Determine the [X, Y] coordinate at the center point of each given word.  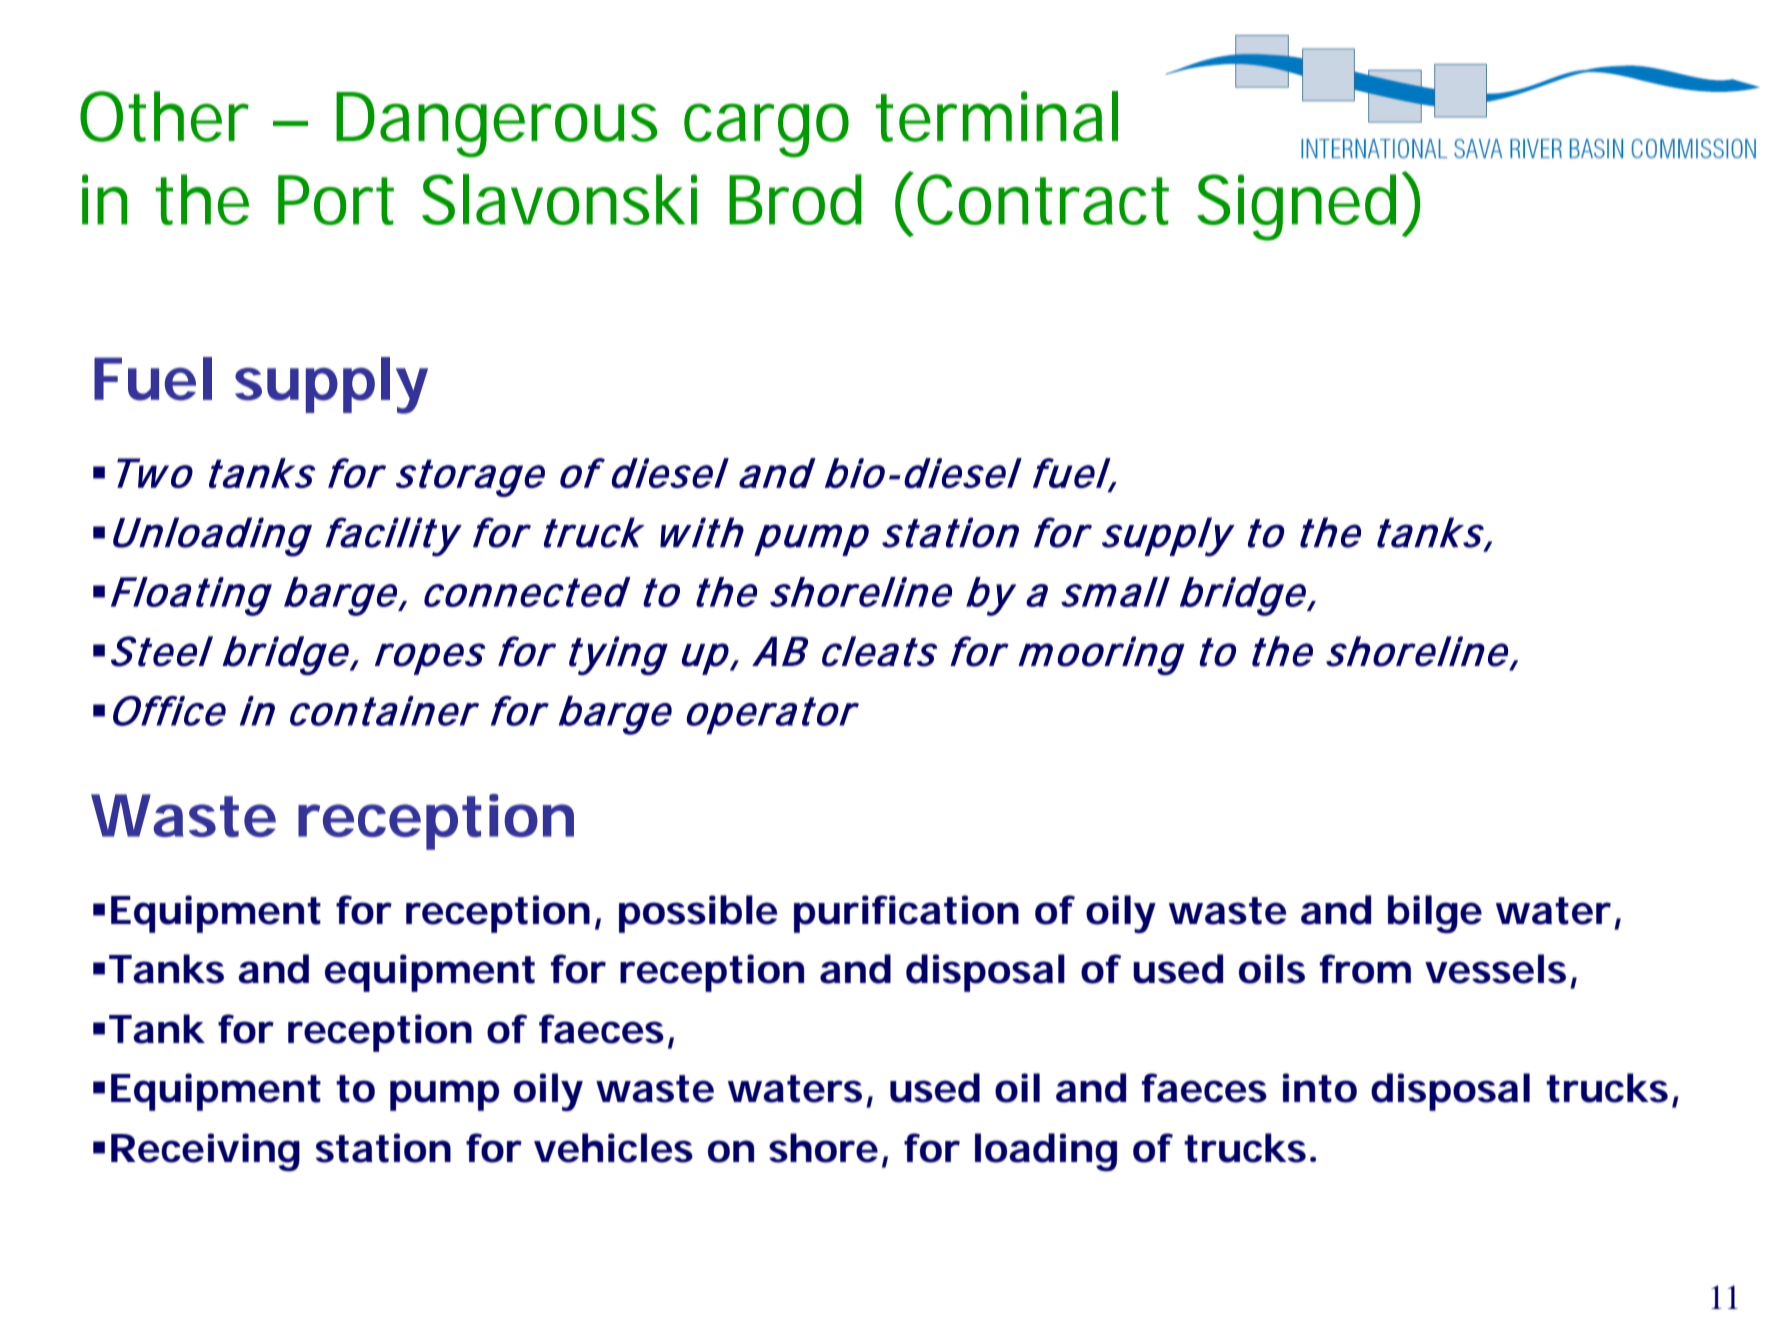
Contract [1043, 199]
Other [164, 116]
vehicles [613, 1148]
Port [336, 200]
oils [1272, 969]
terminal [997, 116]
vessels [1495, 969]
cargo [766, 130]
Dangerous [496, 125]
